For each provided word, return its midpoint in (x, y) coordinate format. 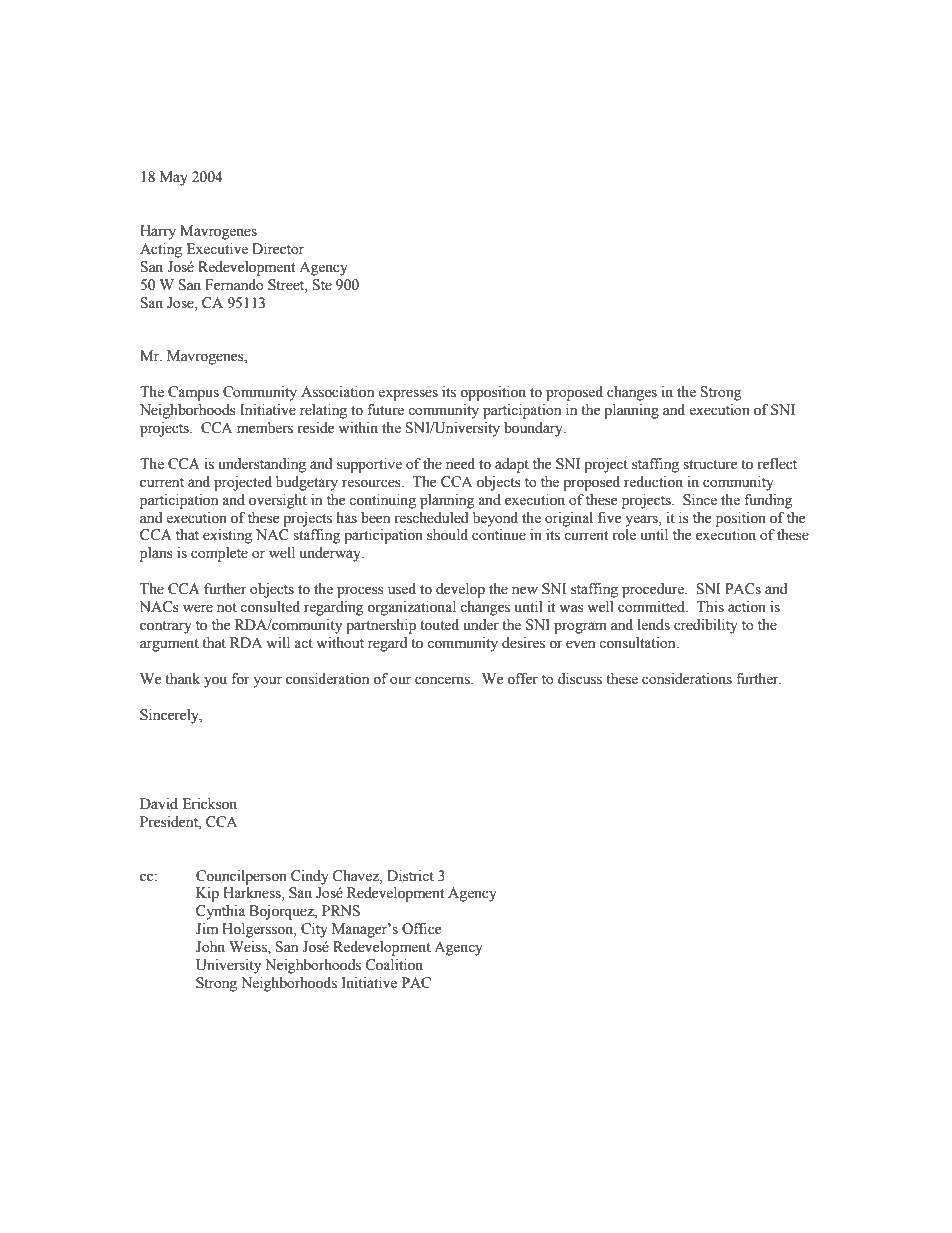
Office (421, 929)
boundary (534, 429)
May (174, 178)
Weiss (249, 948)
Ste (322, 285)
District (410, 876)
